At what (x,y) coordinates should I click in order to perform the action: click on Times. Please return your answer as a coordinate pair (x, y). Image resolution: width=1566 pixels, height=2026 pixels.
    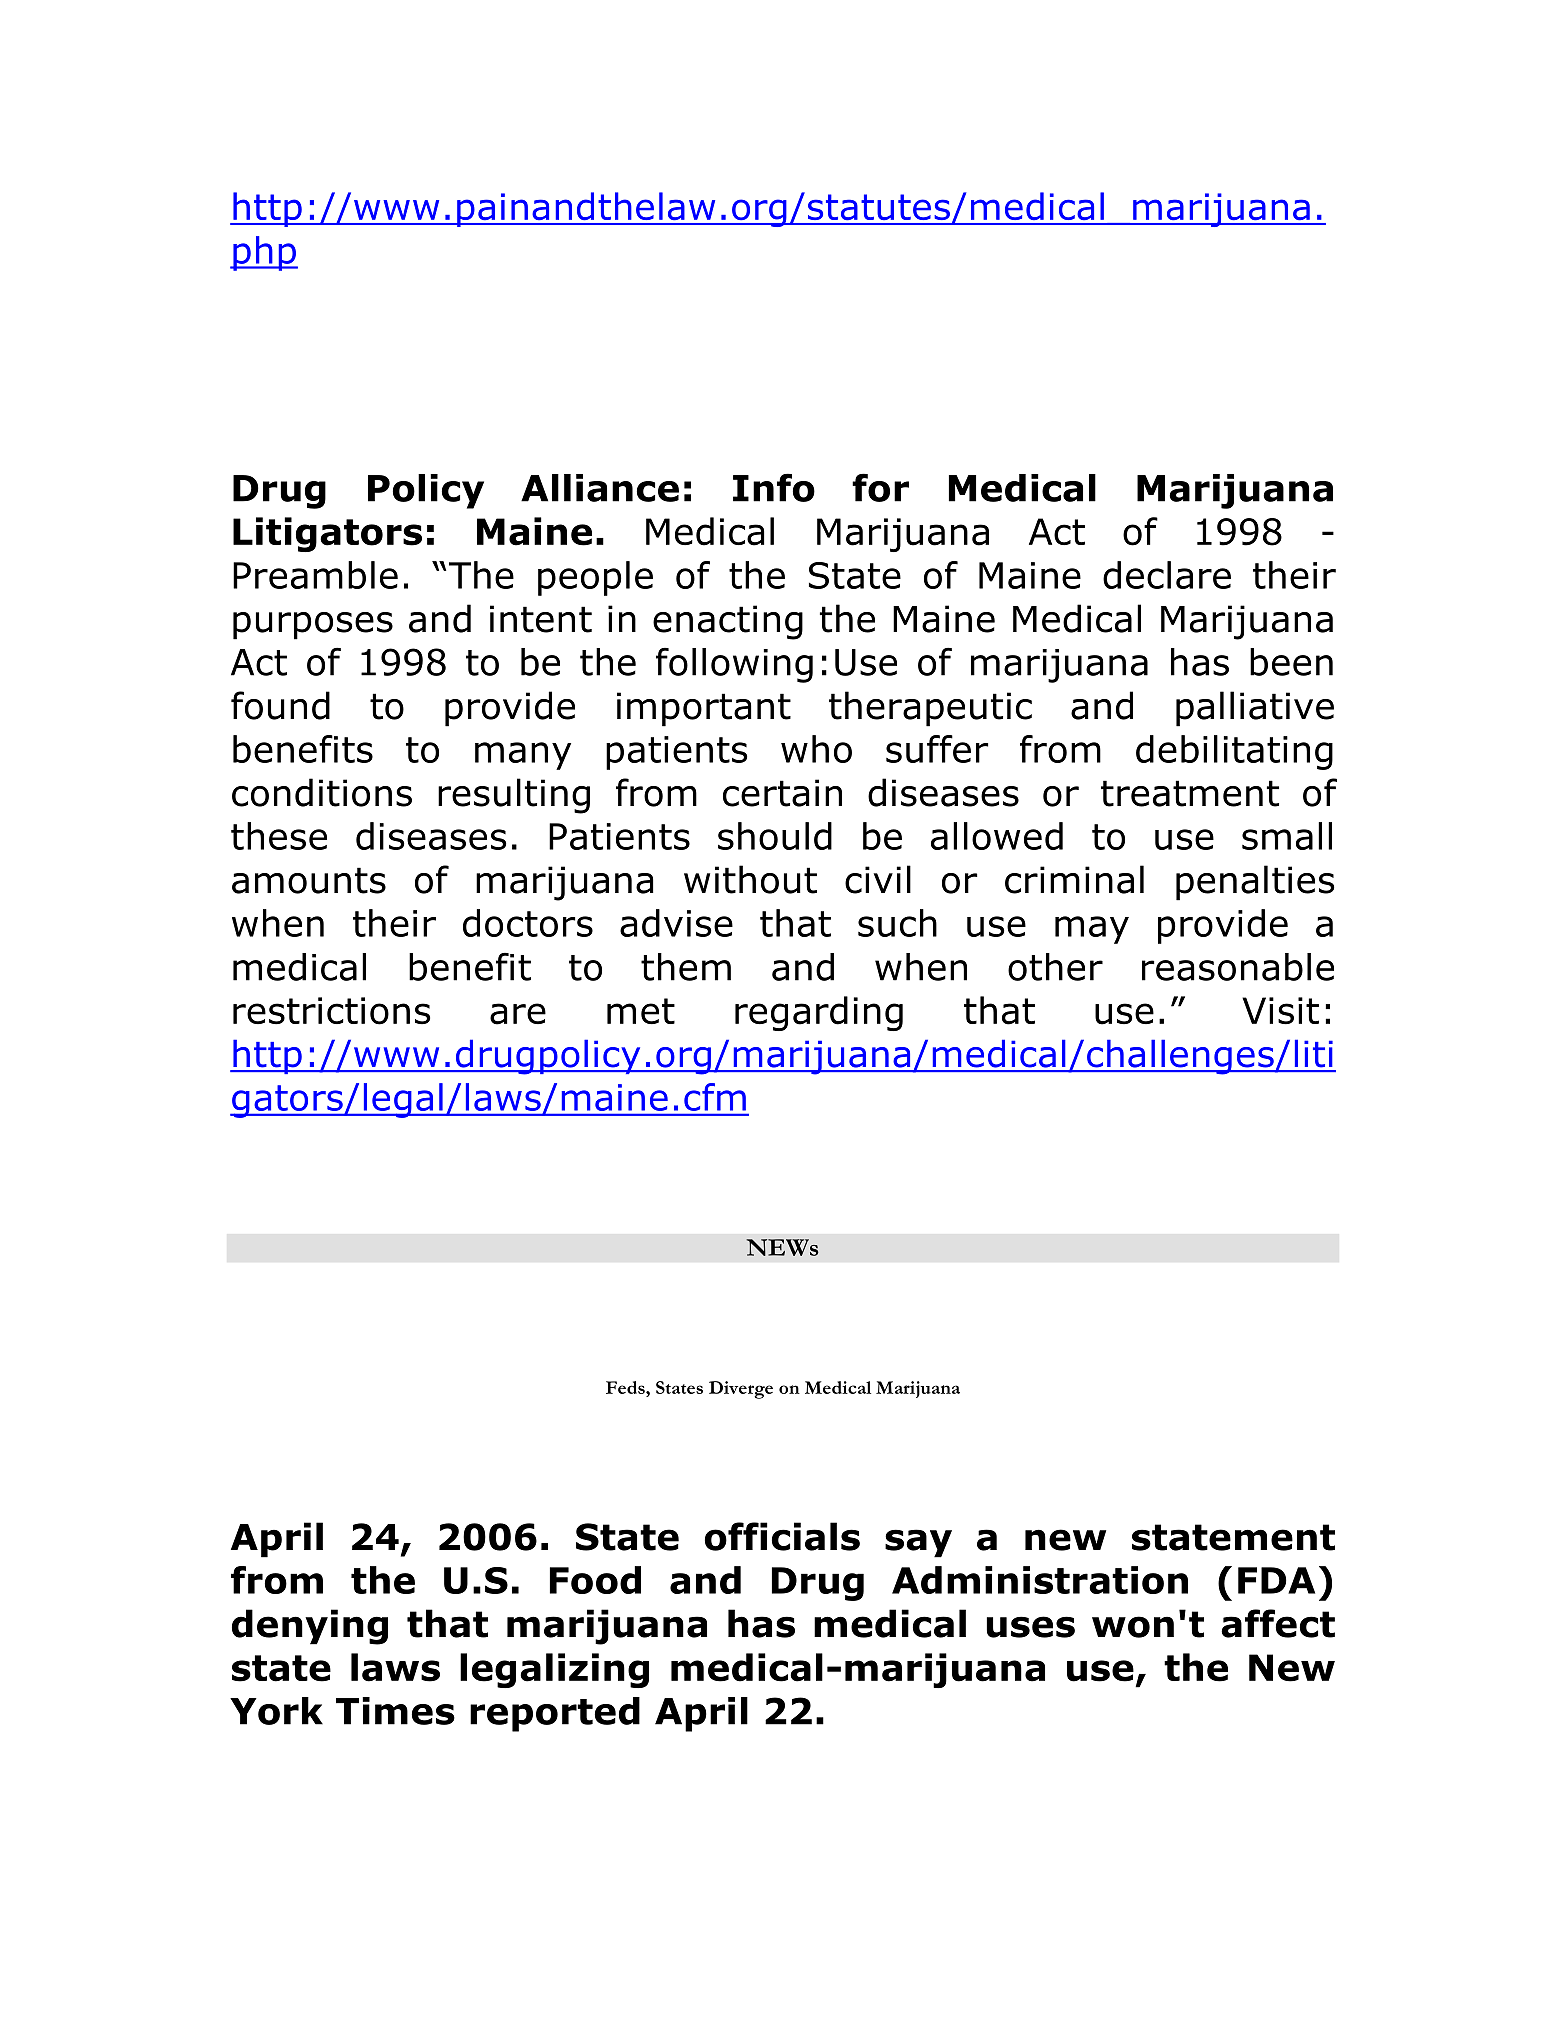
    Looking at the image, I should click on (395, 1711).
